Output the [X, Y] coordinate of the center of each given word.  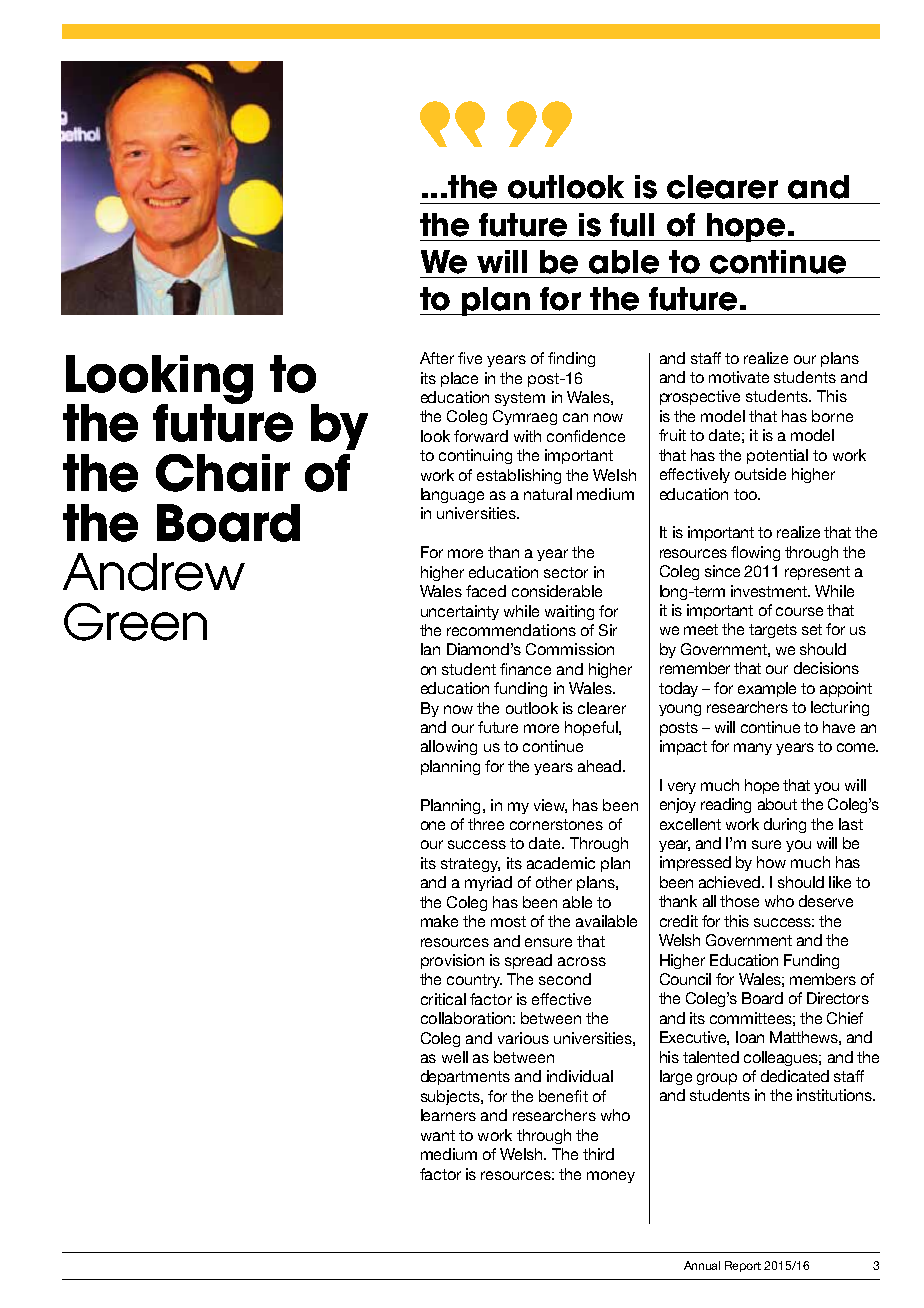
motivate [739, 377]
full [632, 225]
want [438, 1135]
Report [743, 1266]
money [611, 1177]
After [437, 358]
